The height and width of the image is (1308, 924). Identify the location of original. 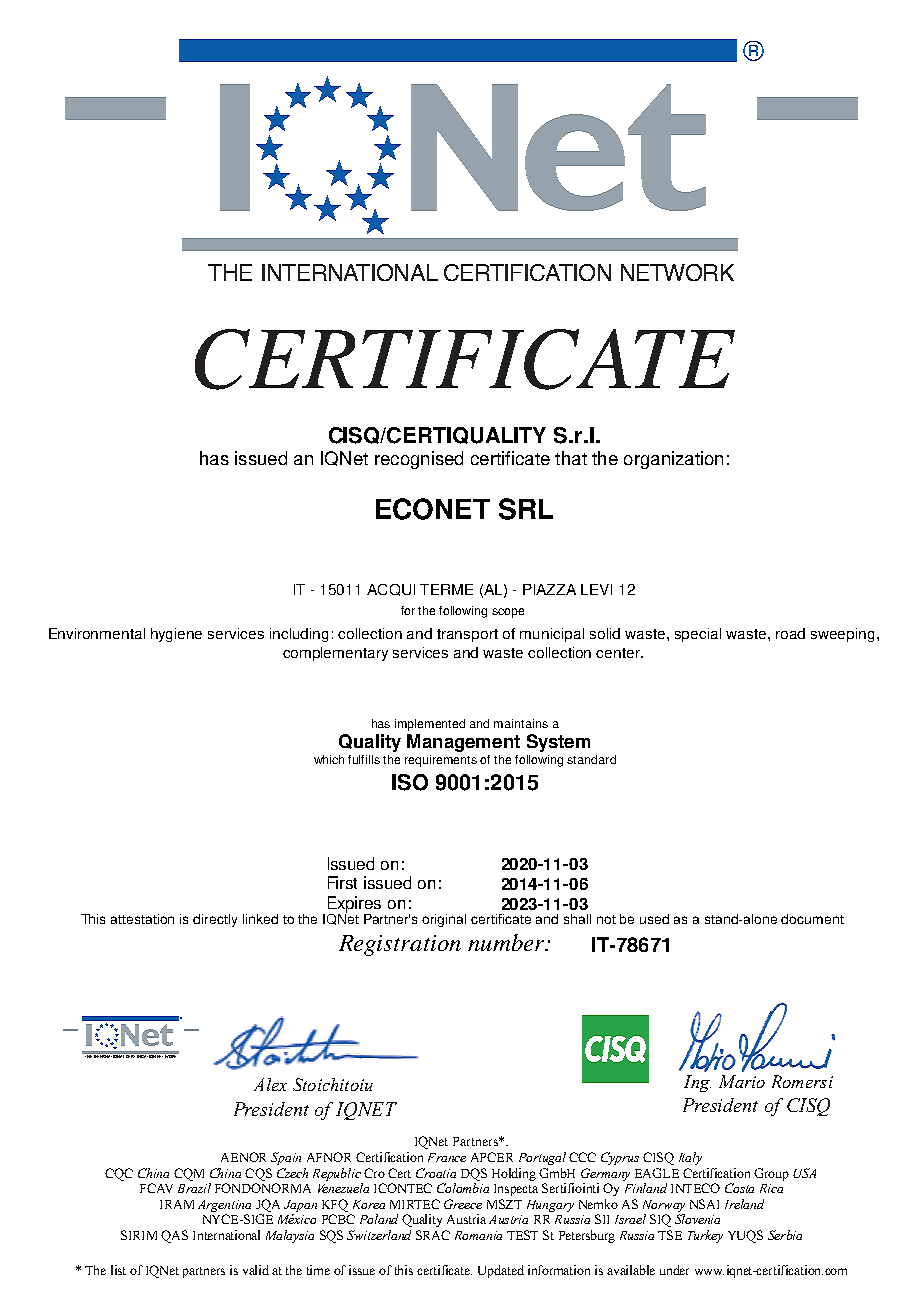
(444, 920).
